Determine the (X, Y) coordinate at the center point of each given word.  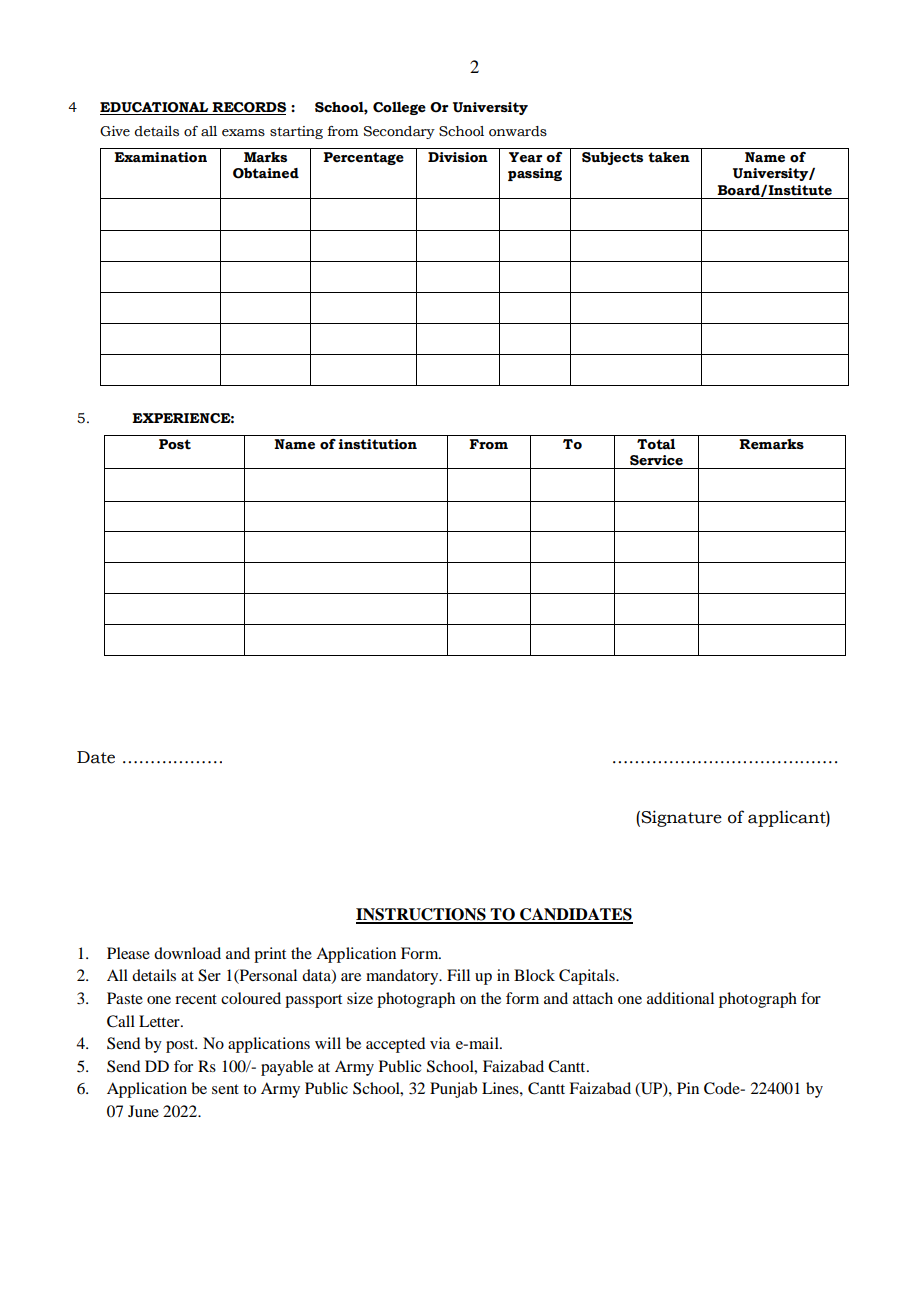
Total (656, 444)
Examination (160, 157)
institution (377, 444)
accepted (395, 1045)
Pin (688, 1088)
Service (656, 460)
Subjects (612, 158)
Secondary (399, 132)
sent (225, 1089)
